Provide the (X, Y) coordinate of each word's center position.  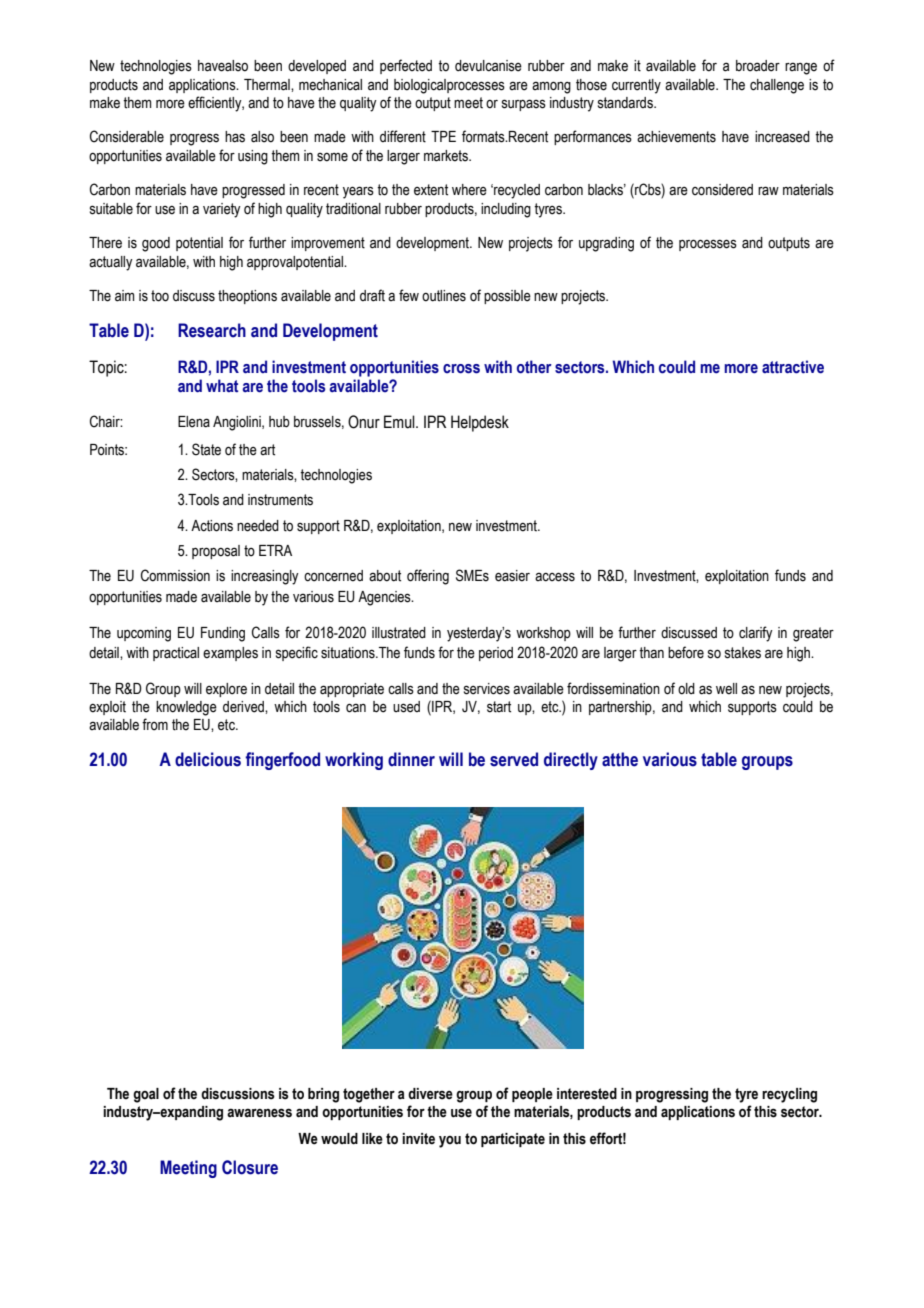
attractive (793, 367)
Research (212, 330)
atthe (620, 759)
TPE (443, 136)
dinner (411, 759)
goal (146, 1095)
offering (428, 577)
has (235, 137)
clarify (756, 634)
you (450, 1142)
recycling (789, 1095)
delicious (208, 759)
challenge (777, 86)
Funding (223, 634)
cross (461, 369)
